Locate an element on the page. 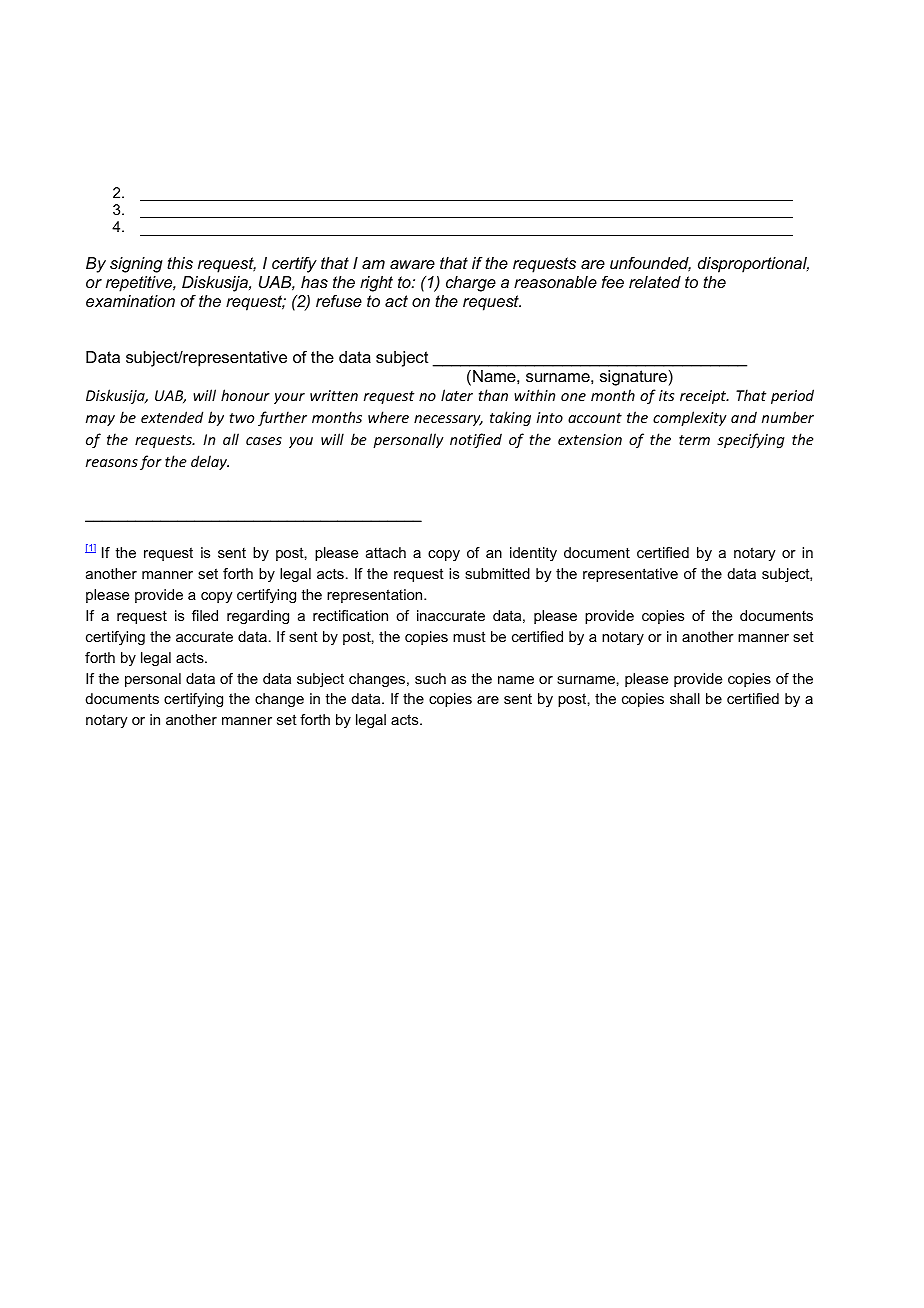 This page has width=924, height=1308. filed is located at coordinates (205, 615).
